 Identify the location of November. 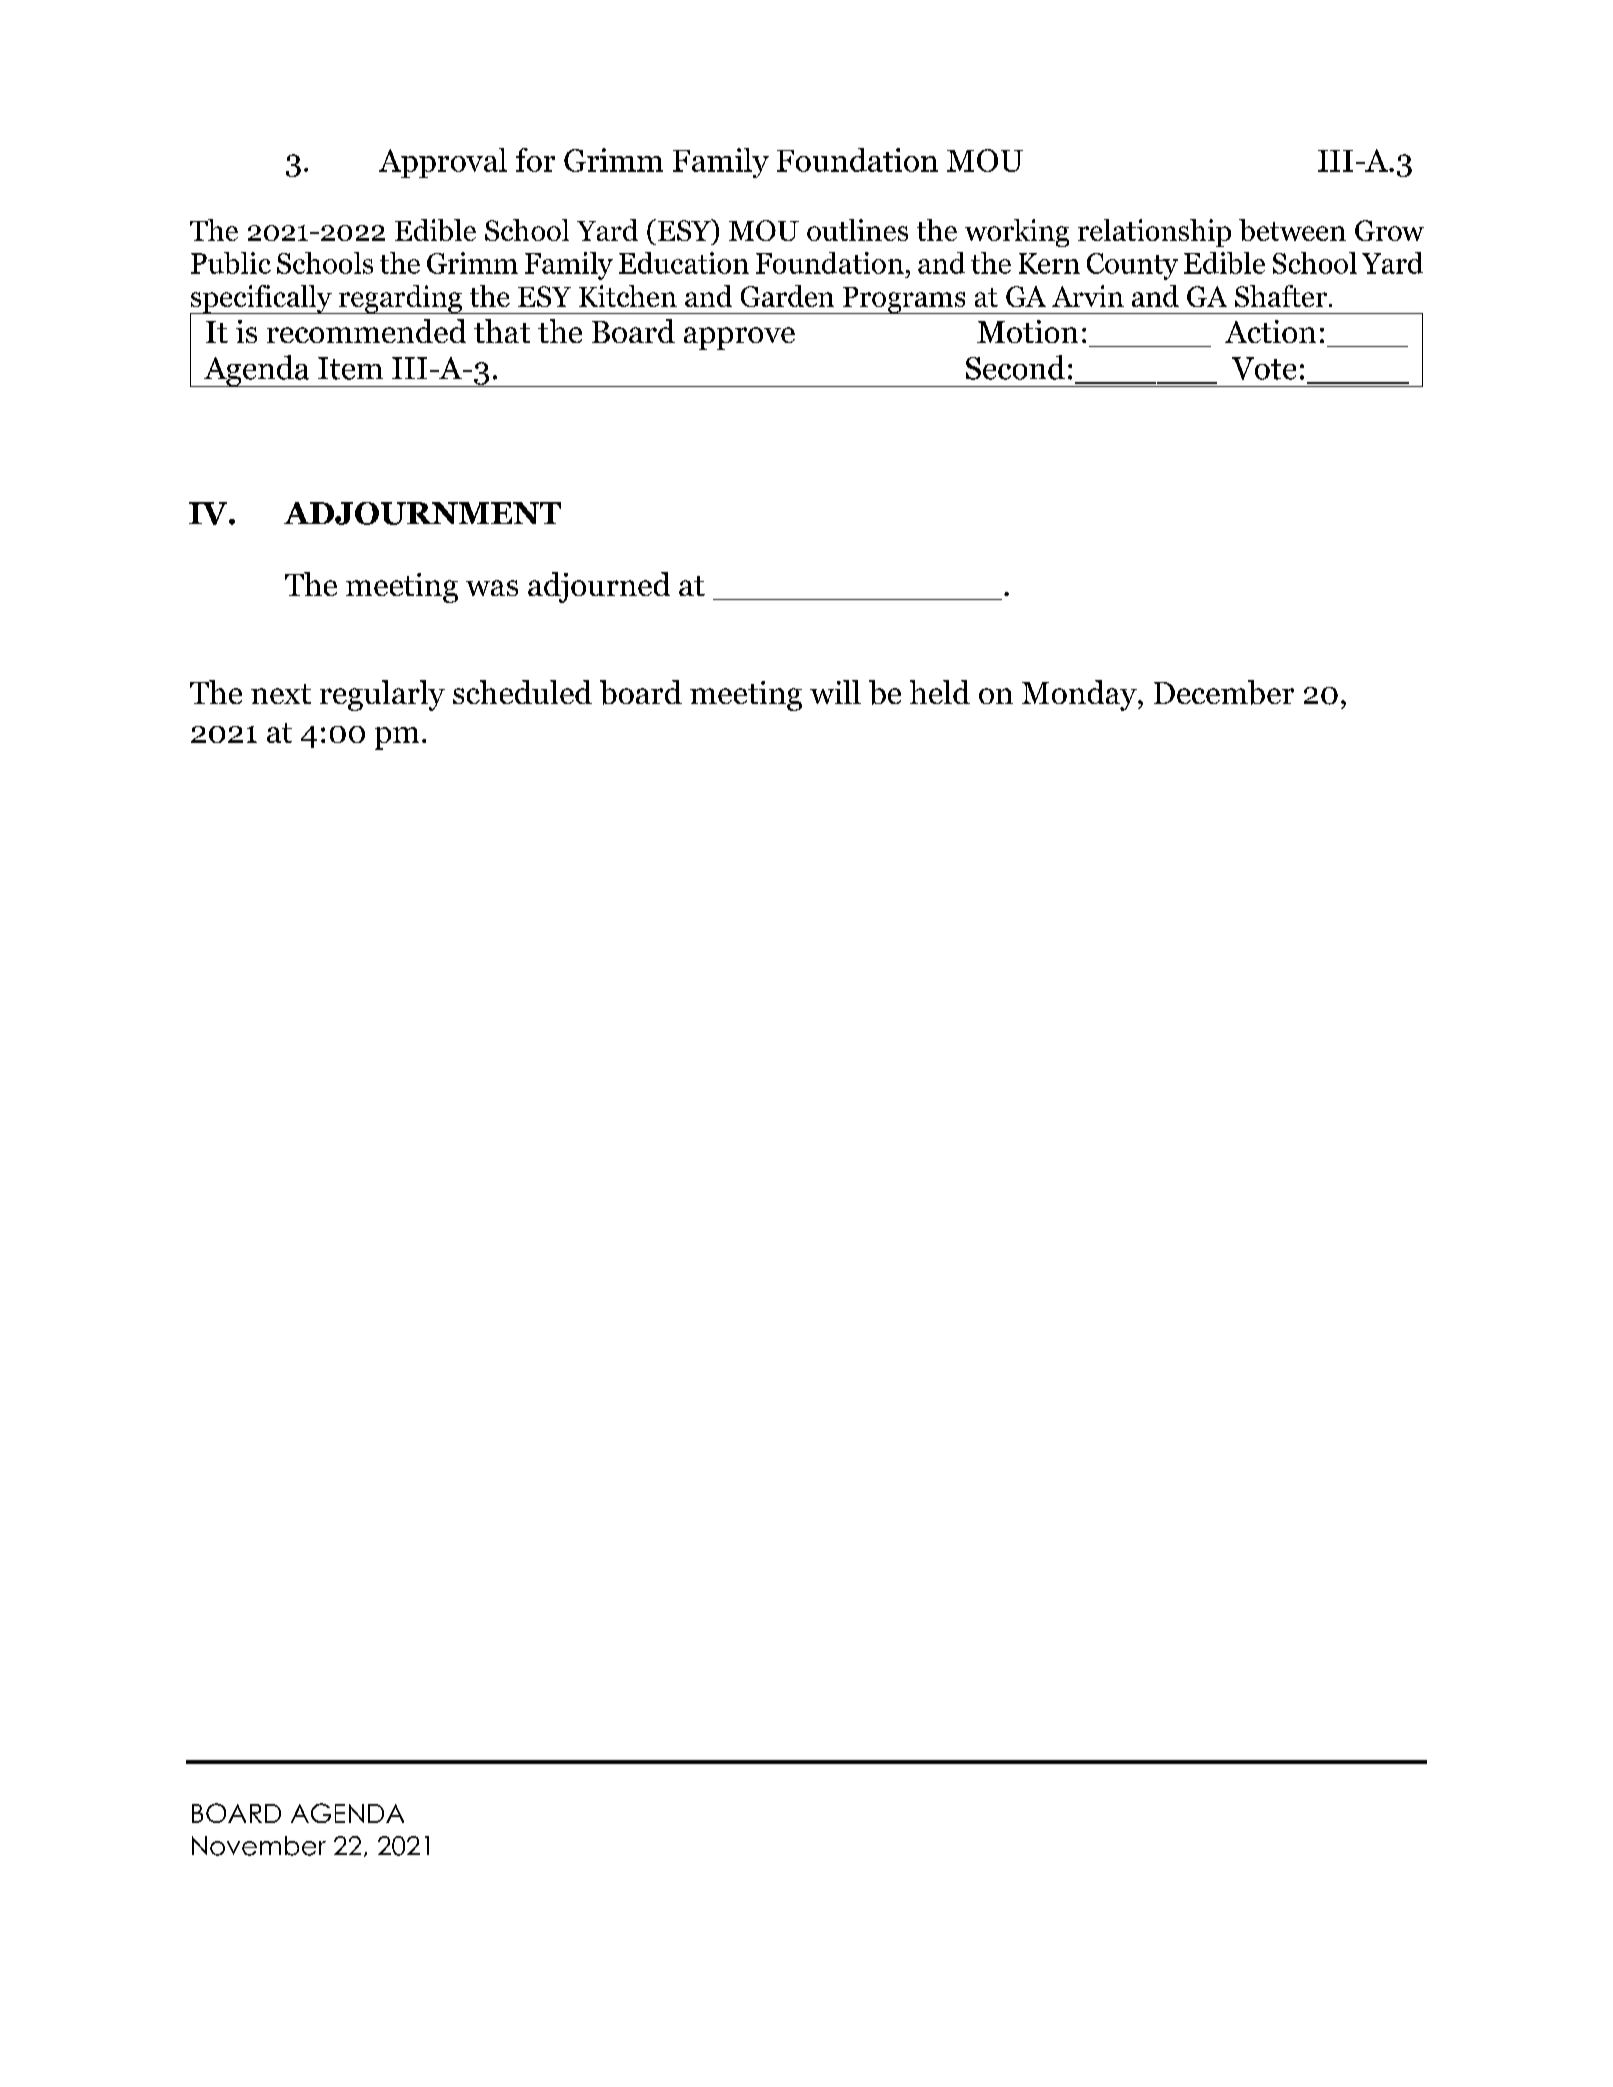
(259, 1846).
